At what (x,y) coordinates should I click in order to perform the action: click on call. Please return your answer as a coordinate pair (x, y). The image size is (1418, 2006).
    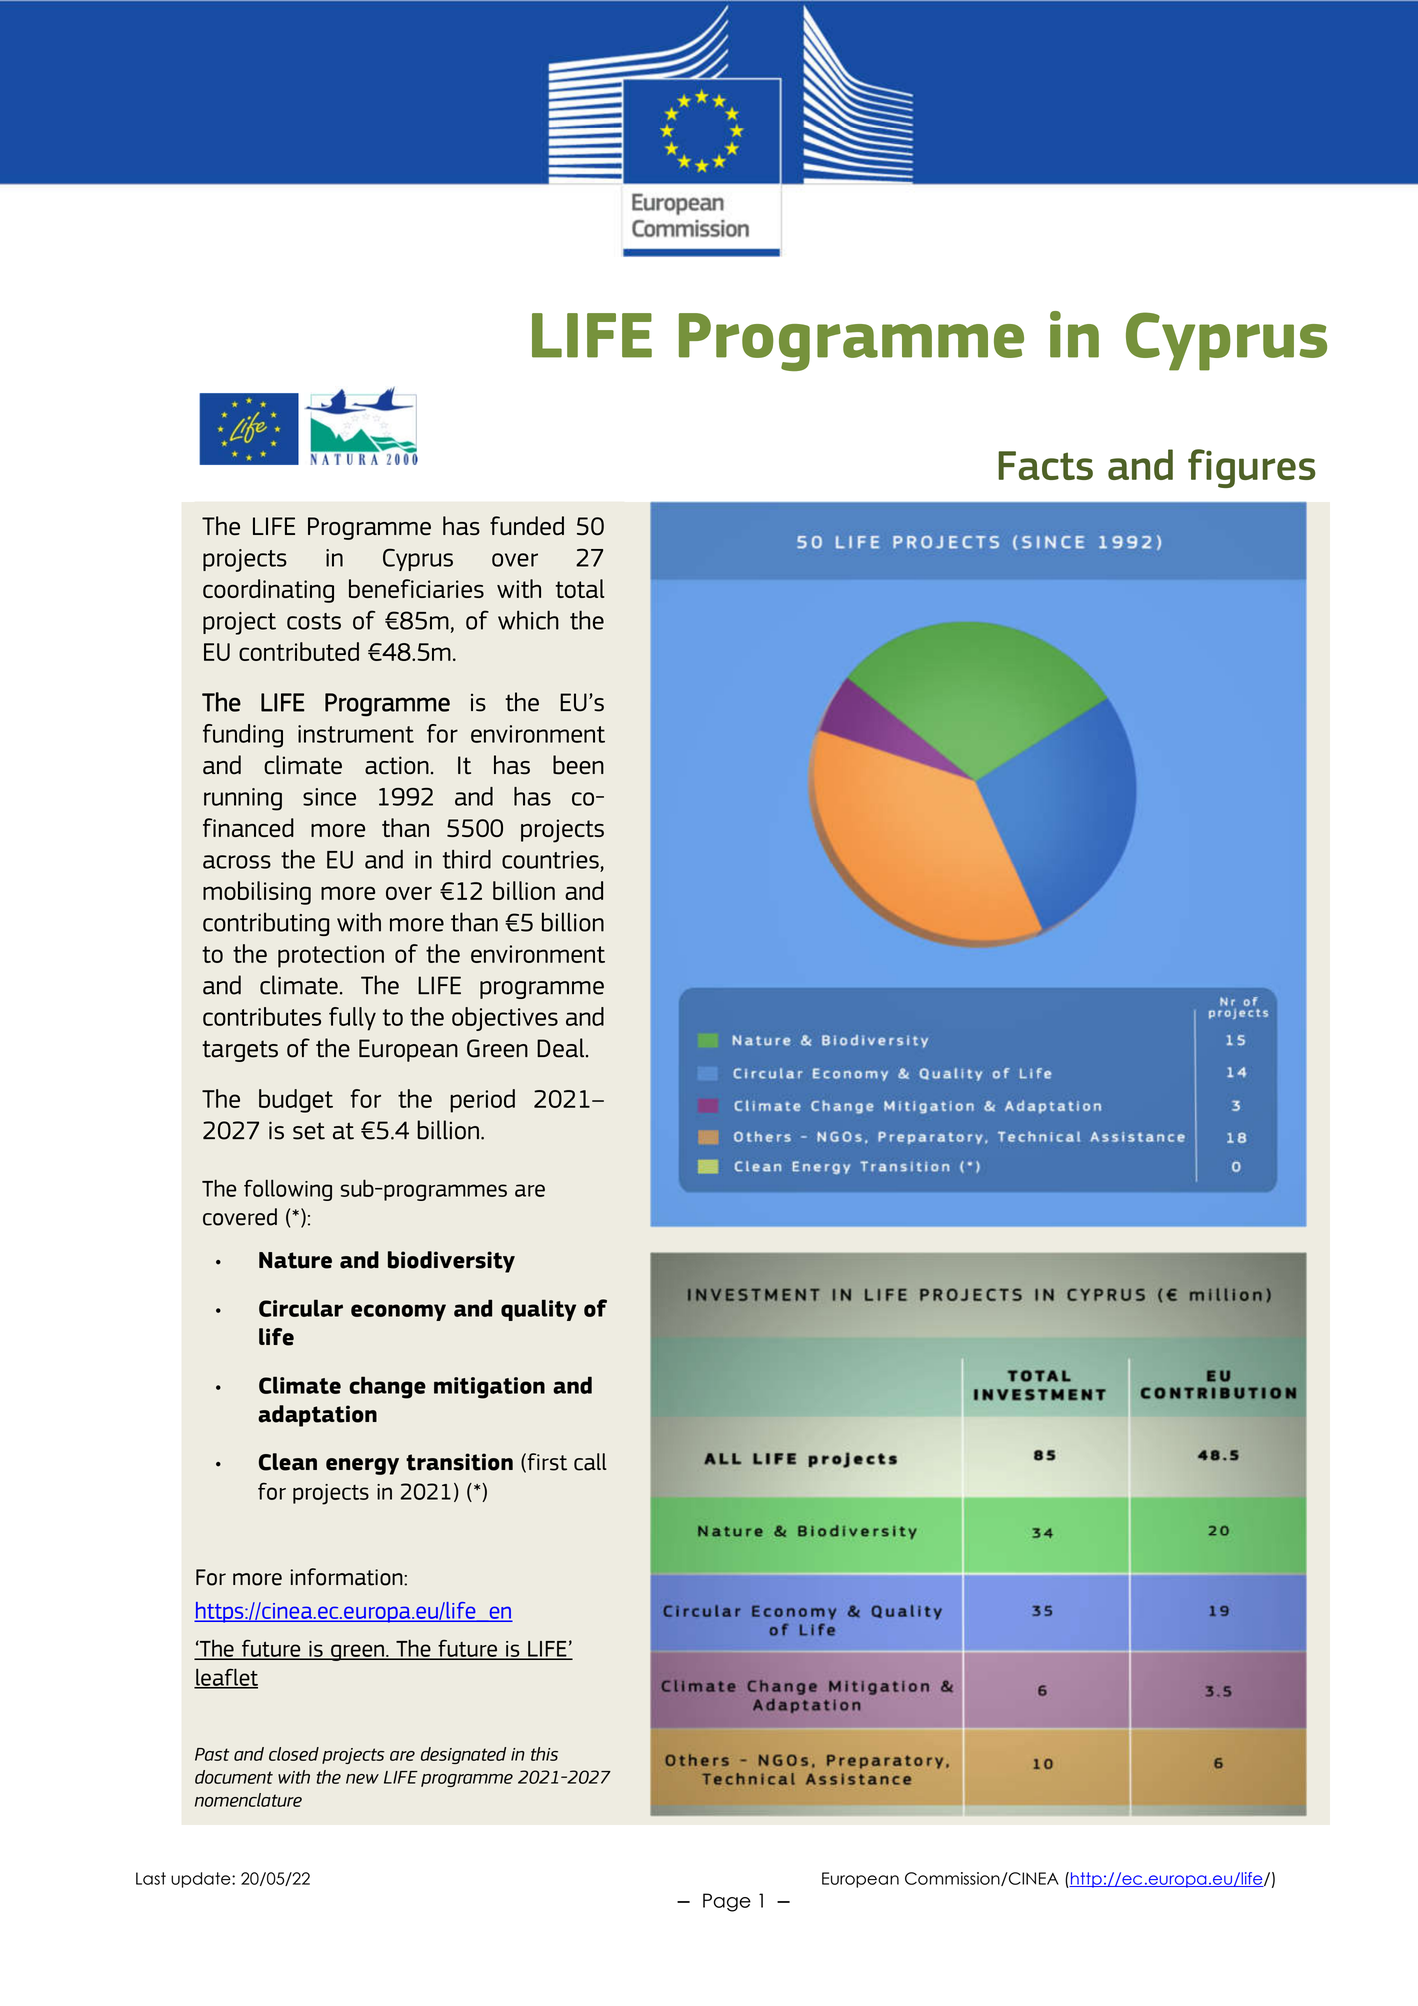
    Looking at the image, I should click on (590, 1462).
